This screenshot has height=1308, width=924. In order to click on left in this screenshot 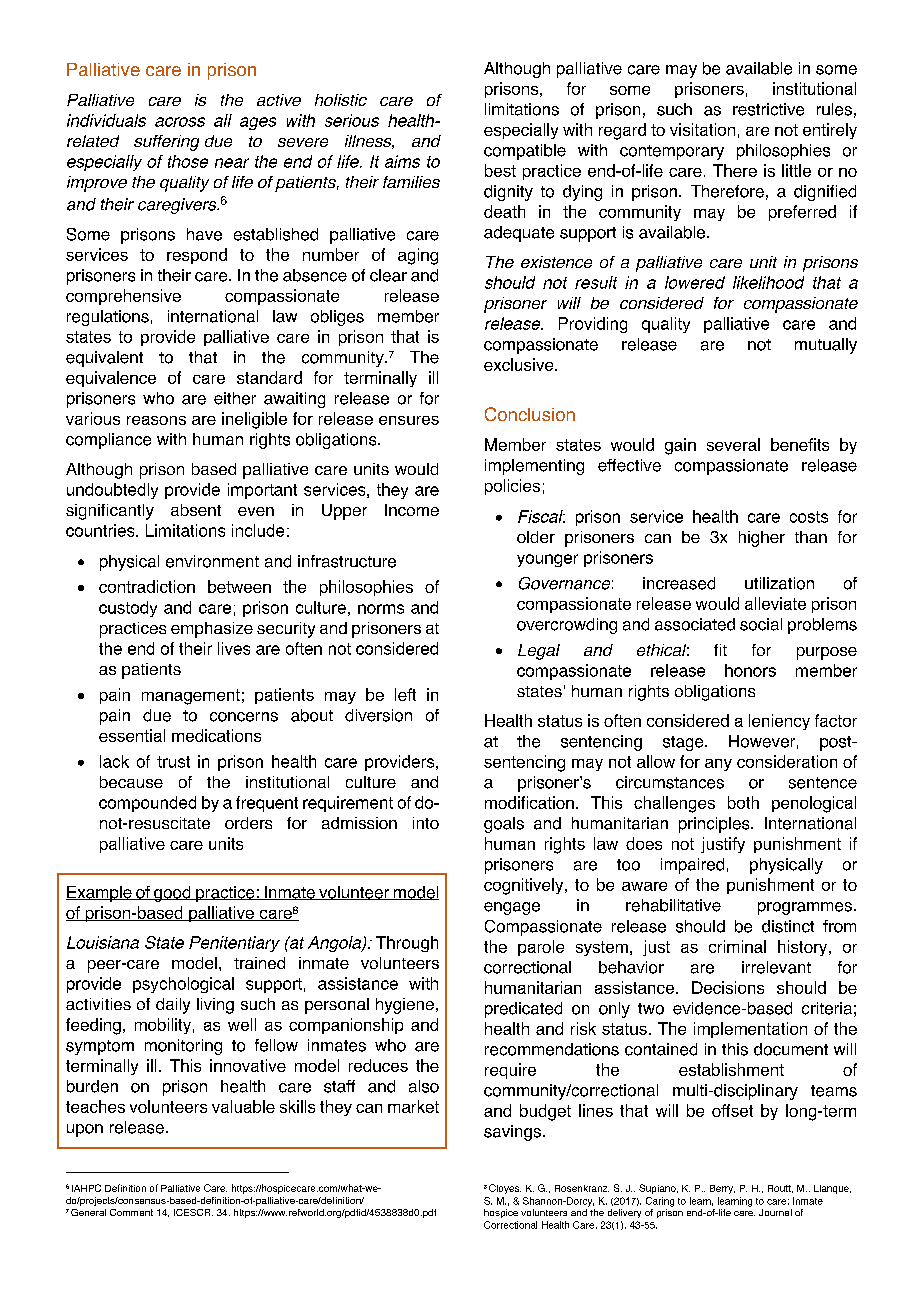, I will do `click(405, 694)`.
